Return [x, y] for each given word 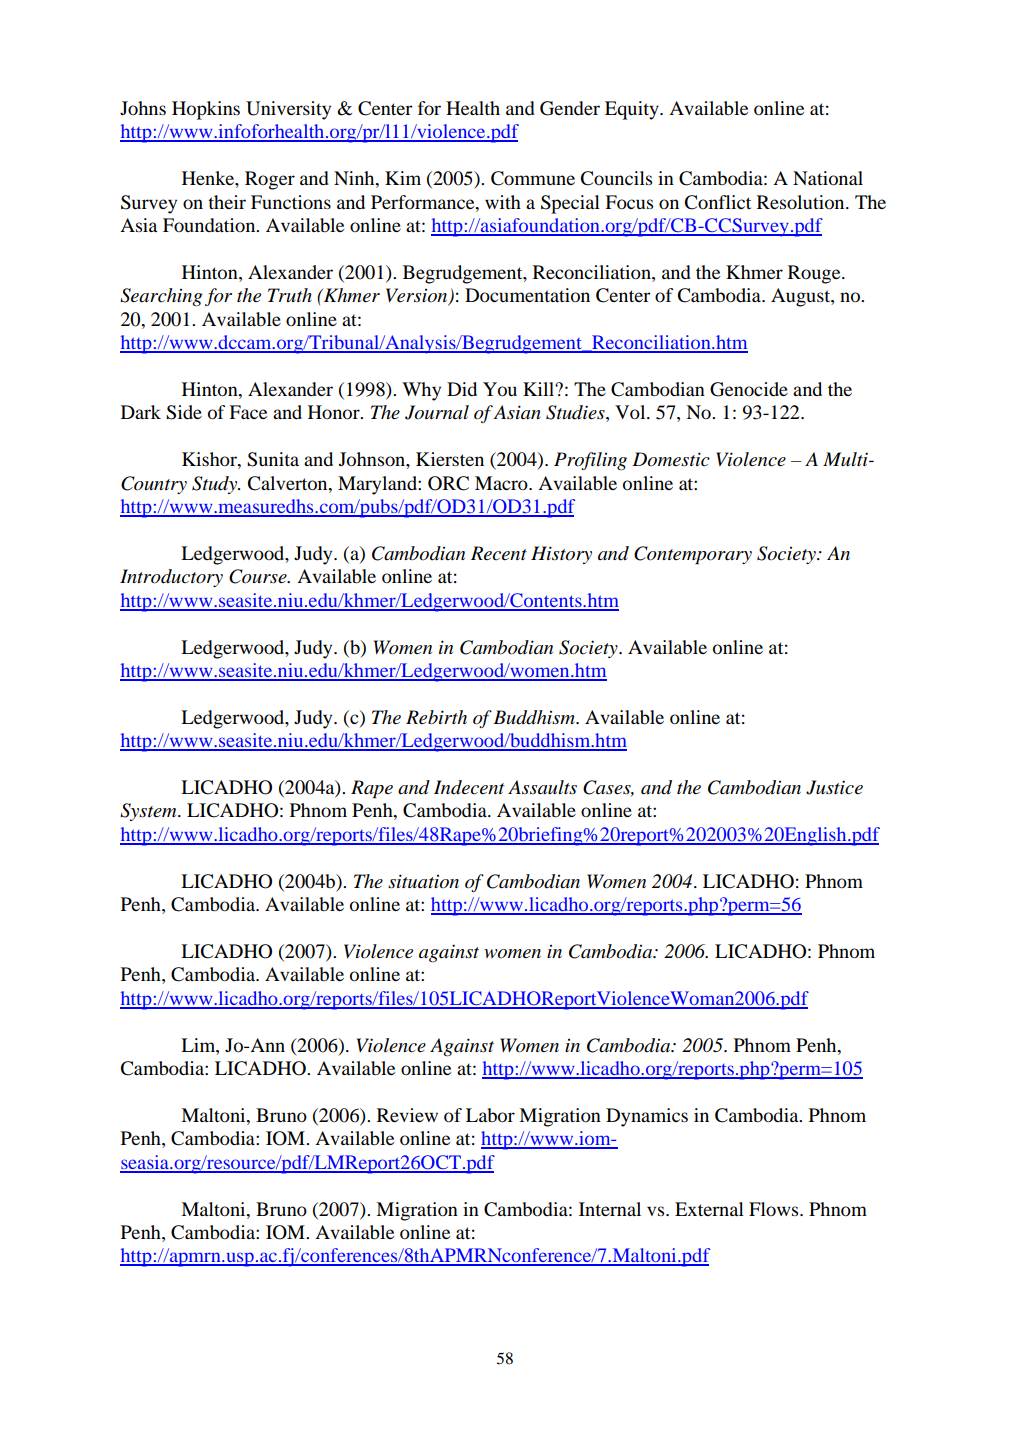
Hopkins [206, 110]
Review [407, 1115]
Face [248, 412]
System [149, 812]
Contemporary [693, 555]
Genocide [749, 389]
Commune [533, 178]
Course [259, 576]
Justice [834, 787]
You [500, 389]
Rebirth [436, 717]
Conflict [718, 202]
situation [423, 881]
